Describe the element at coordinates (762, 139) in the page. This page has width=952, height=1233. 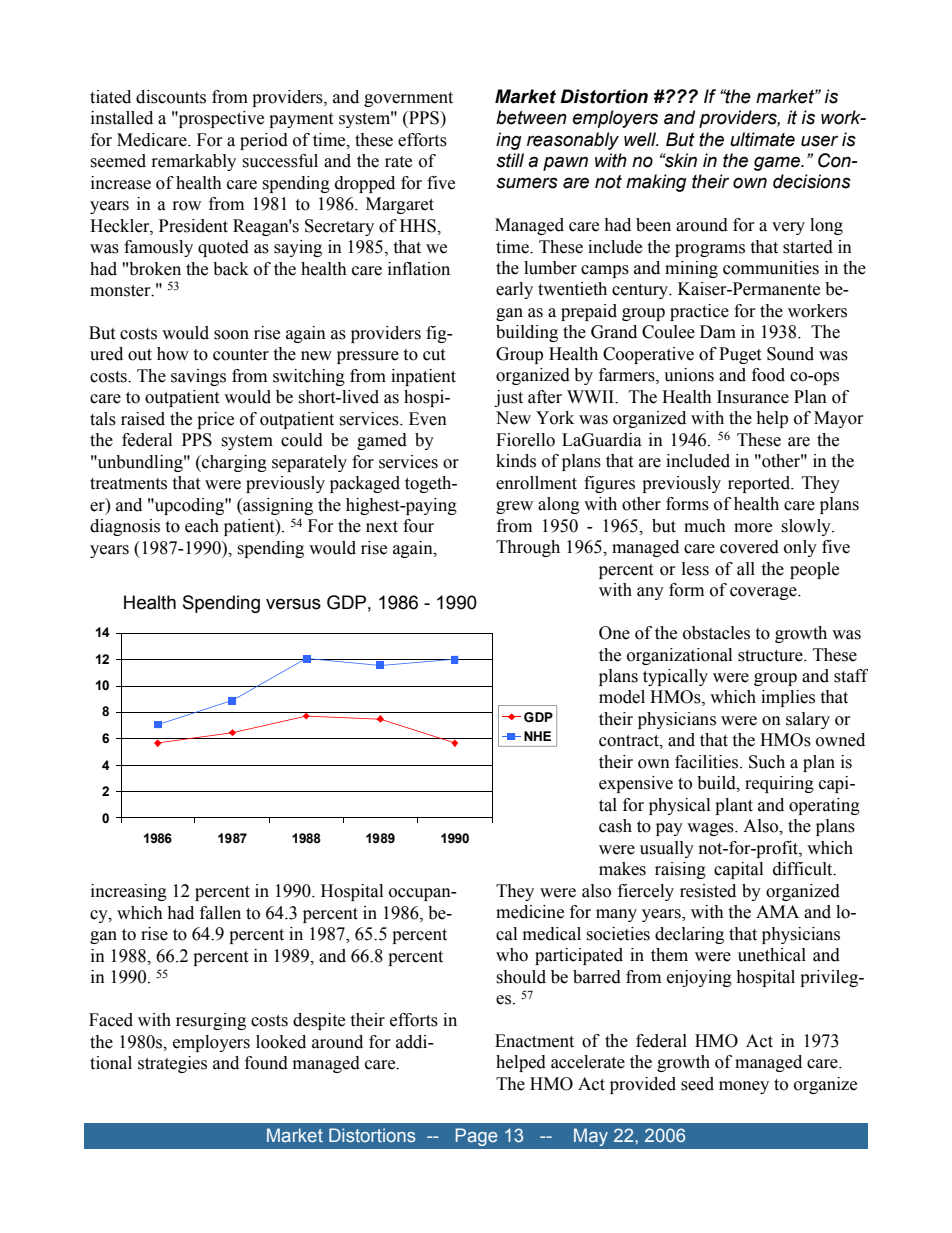
I see `ultimate` at that location.
